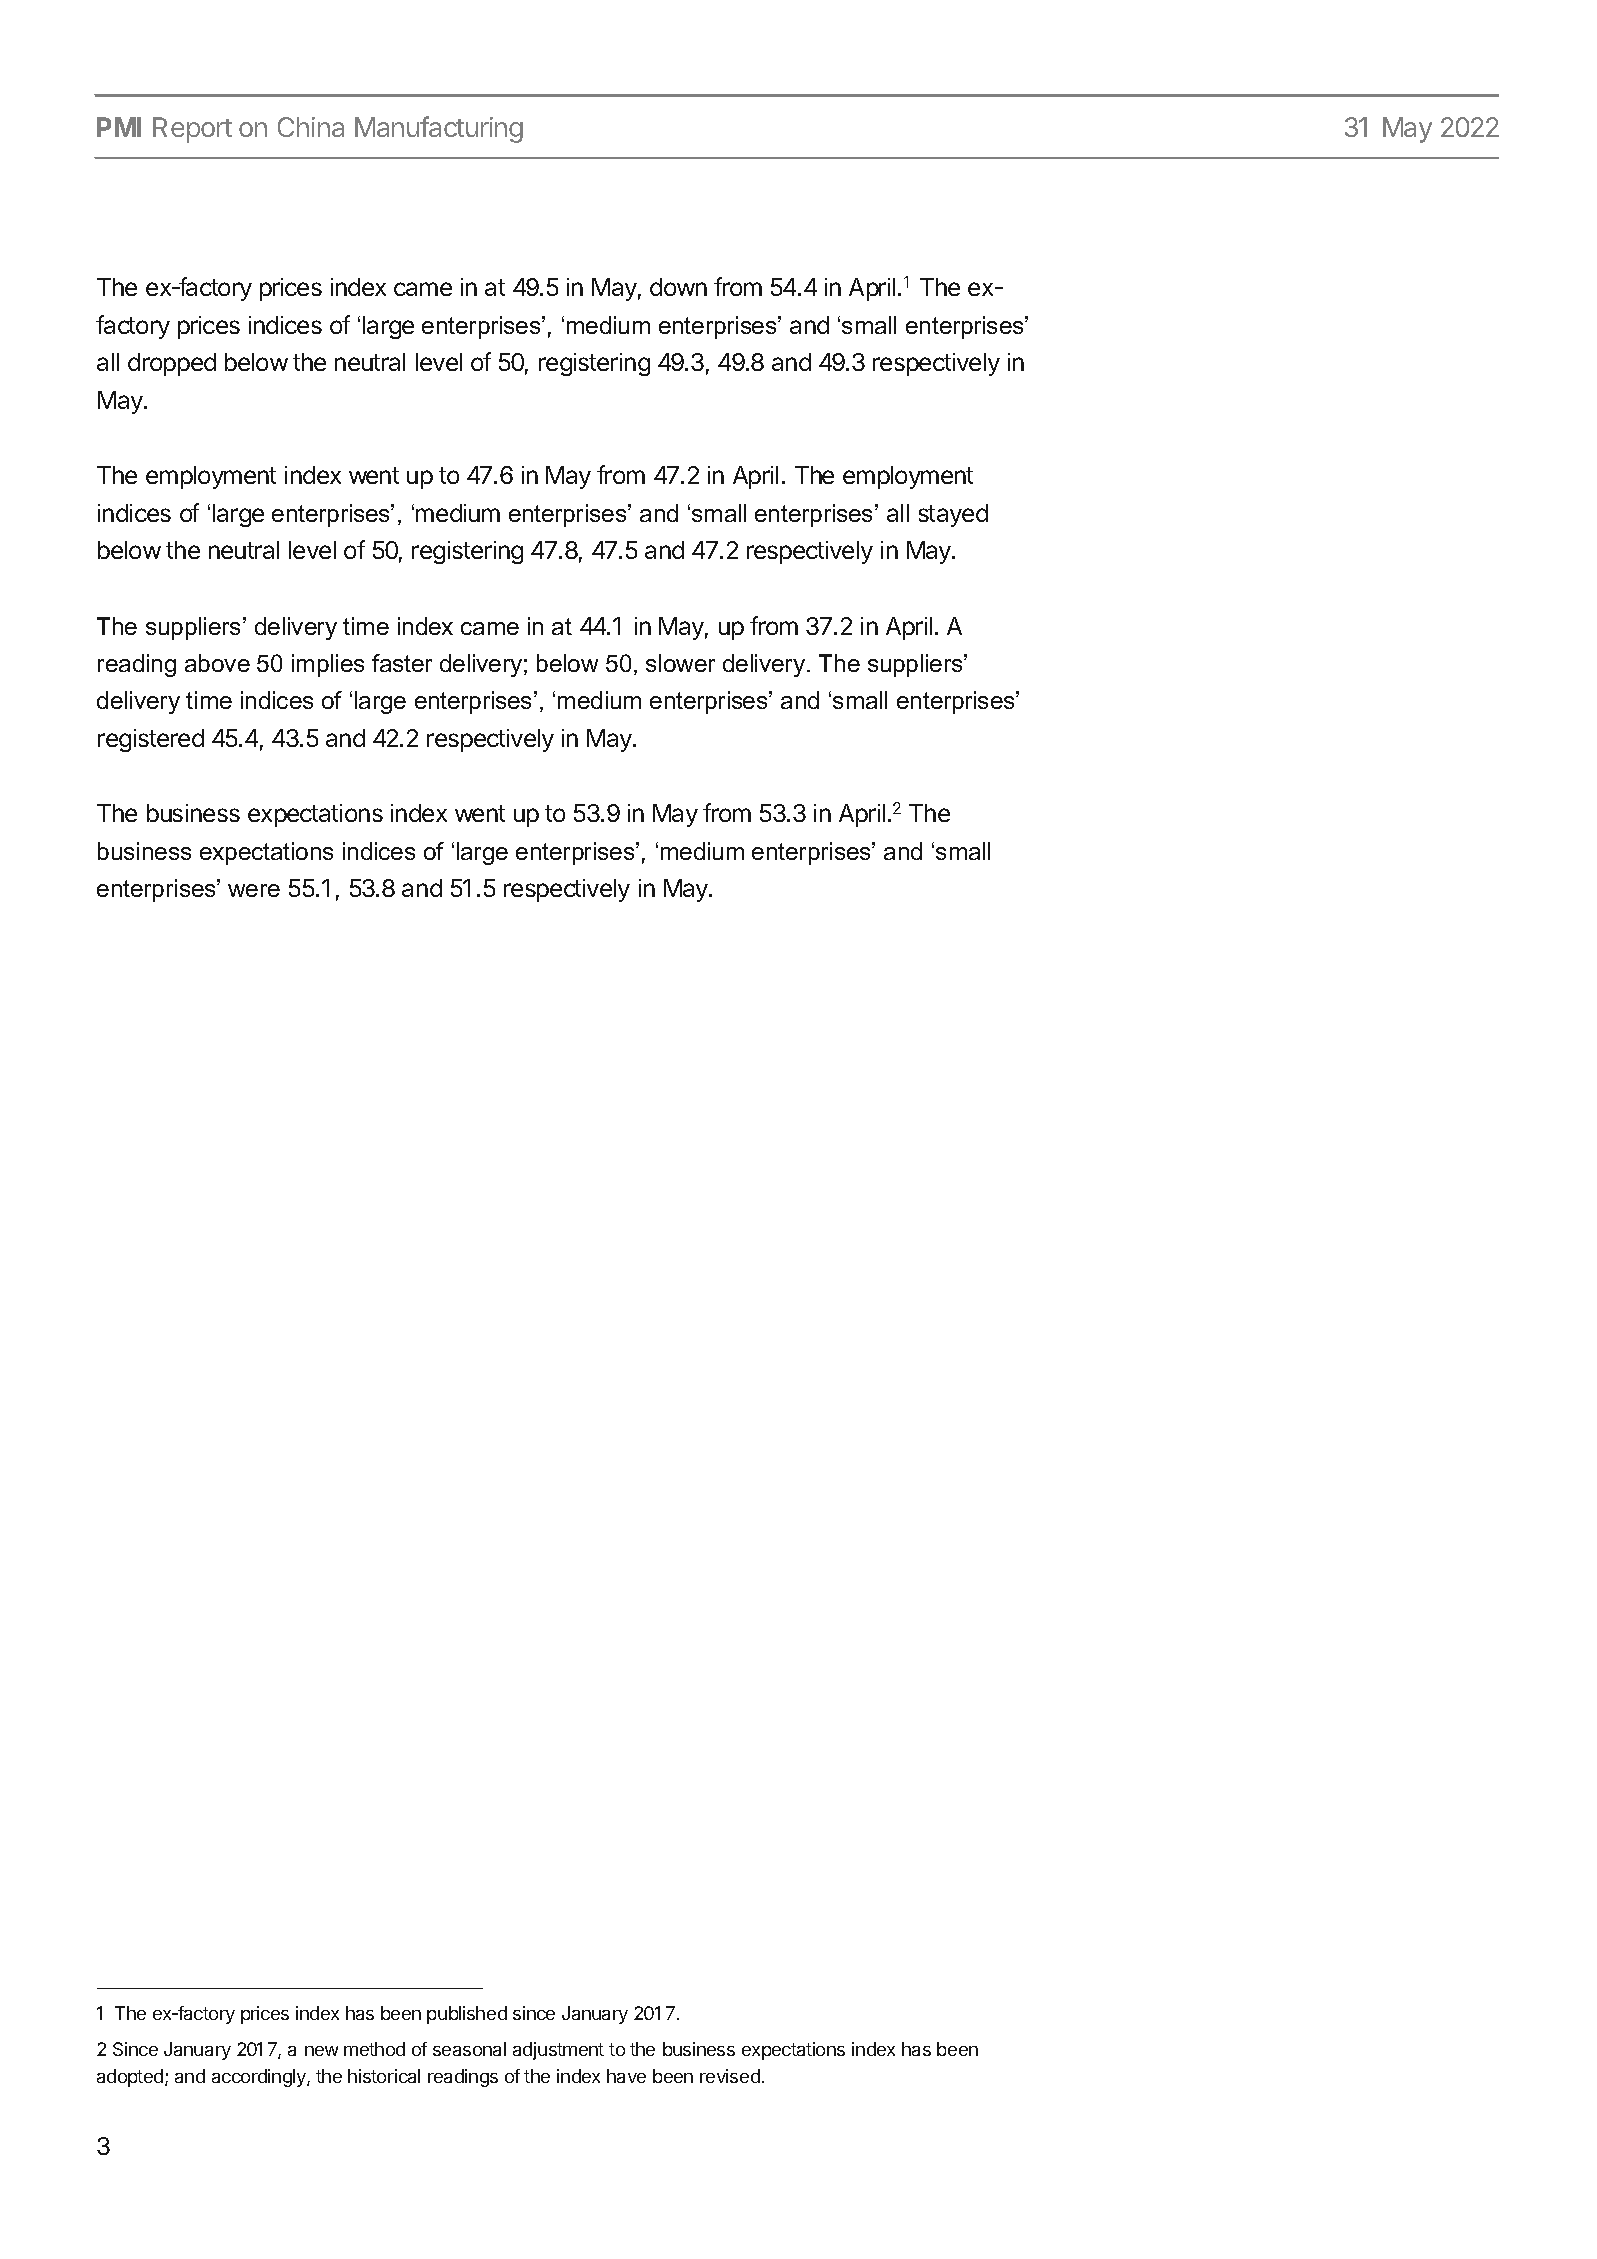 Image resolution: width=1597 pixels, height=2259 pixels. Describe the element at coordinates (467, 2015) in the document. I see `published` at that location.
